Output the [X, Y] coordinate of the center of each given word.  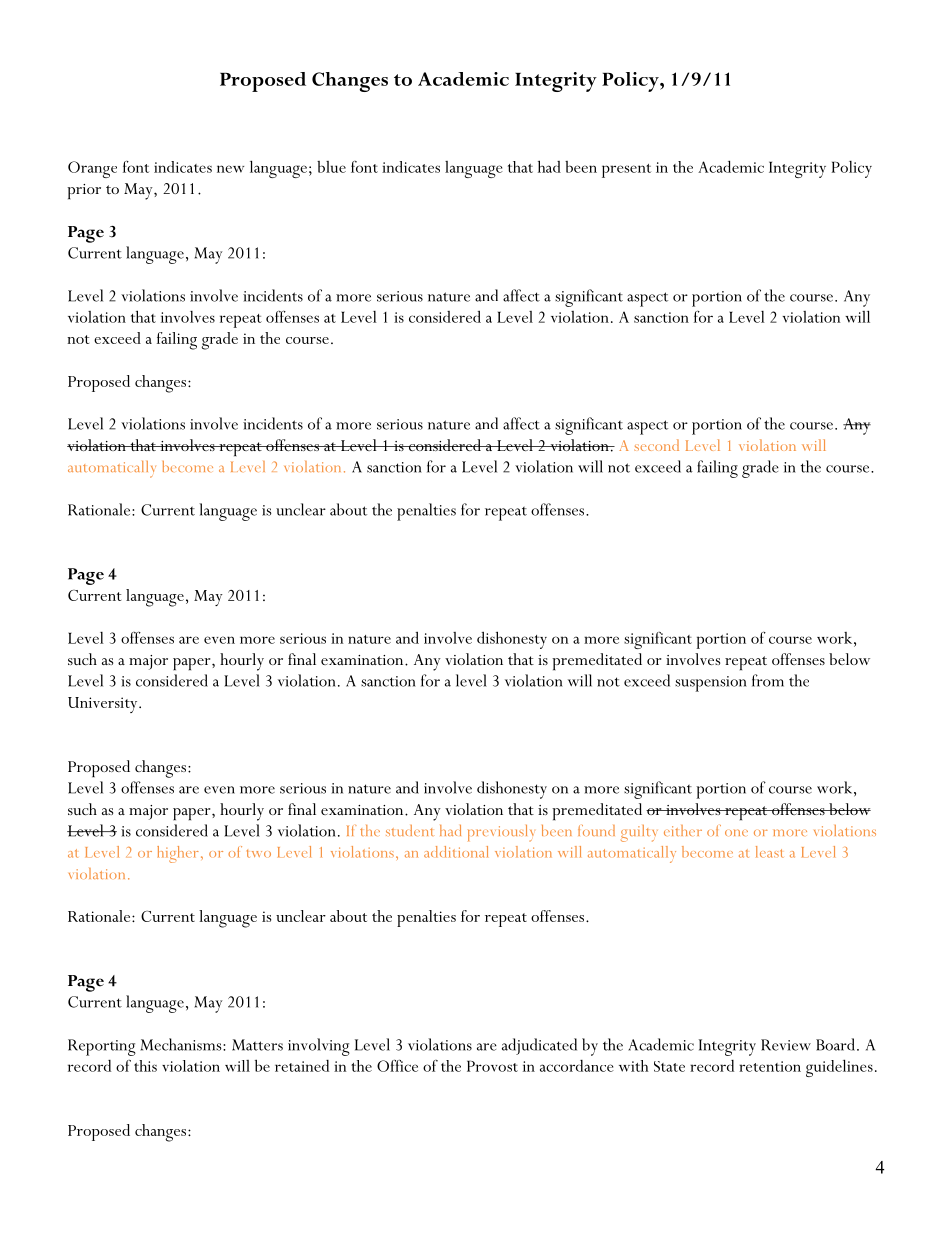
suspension [711, 684]
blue [331, 167]
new [230, 169]
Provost [492, 1066]
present [626, 171]
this [145, 1066]
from [768, 680]
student [409, 830]
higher [178, 854]
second [656, 445]
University [104, 705]
